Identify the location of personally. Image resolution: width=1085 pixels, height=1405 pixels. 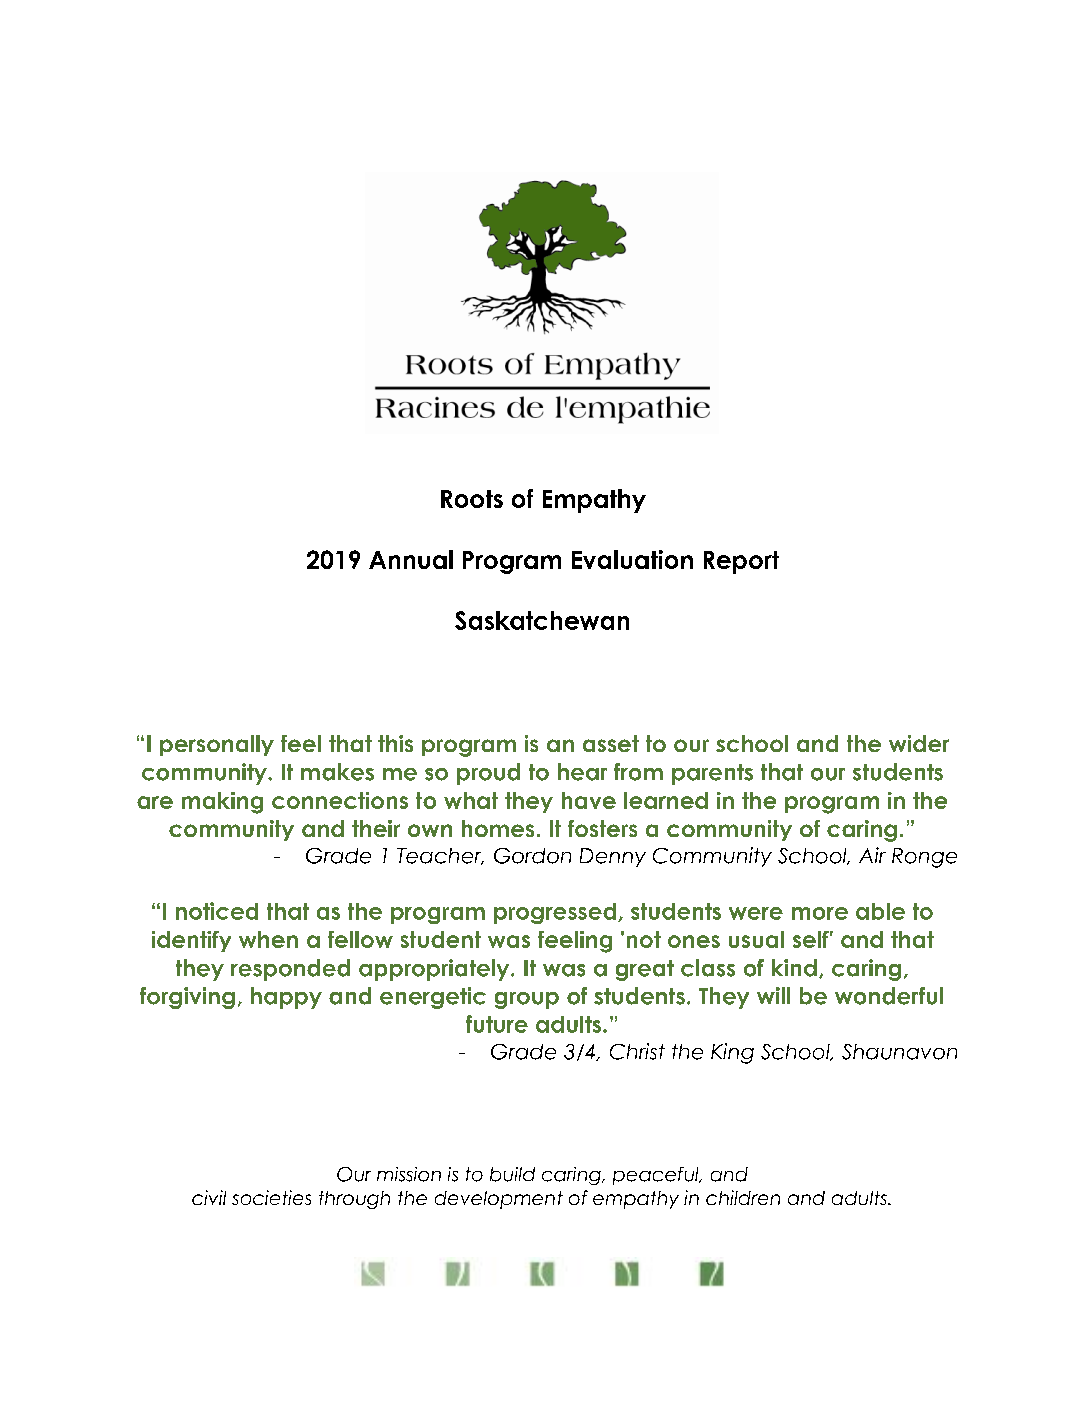
(217, 745).
